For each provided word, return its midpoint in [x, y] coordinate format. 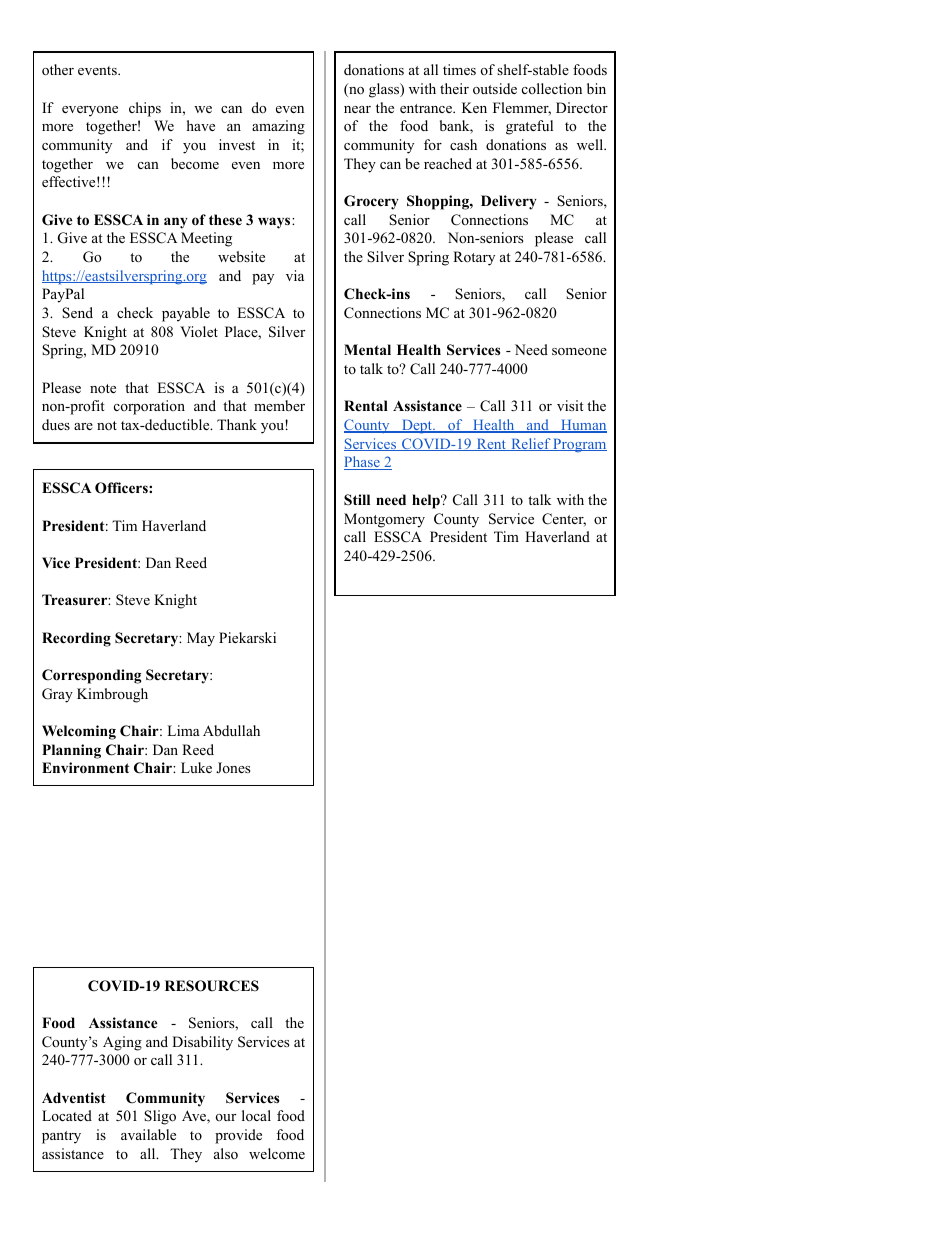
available [148, 1134]
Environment [85, 768]
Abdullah [231, 730]
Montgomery [384, 520]
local [256, 1115]
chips [145, 109]
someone [579, 351]
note [103, 389]
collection [552, 88]
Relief [530, 444]
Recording [76, 639]
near [357, 109]
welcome [277, 1153]
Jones [233, 767]
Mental [367, 349]
